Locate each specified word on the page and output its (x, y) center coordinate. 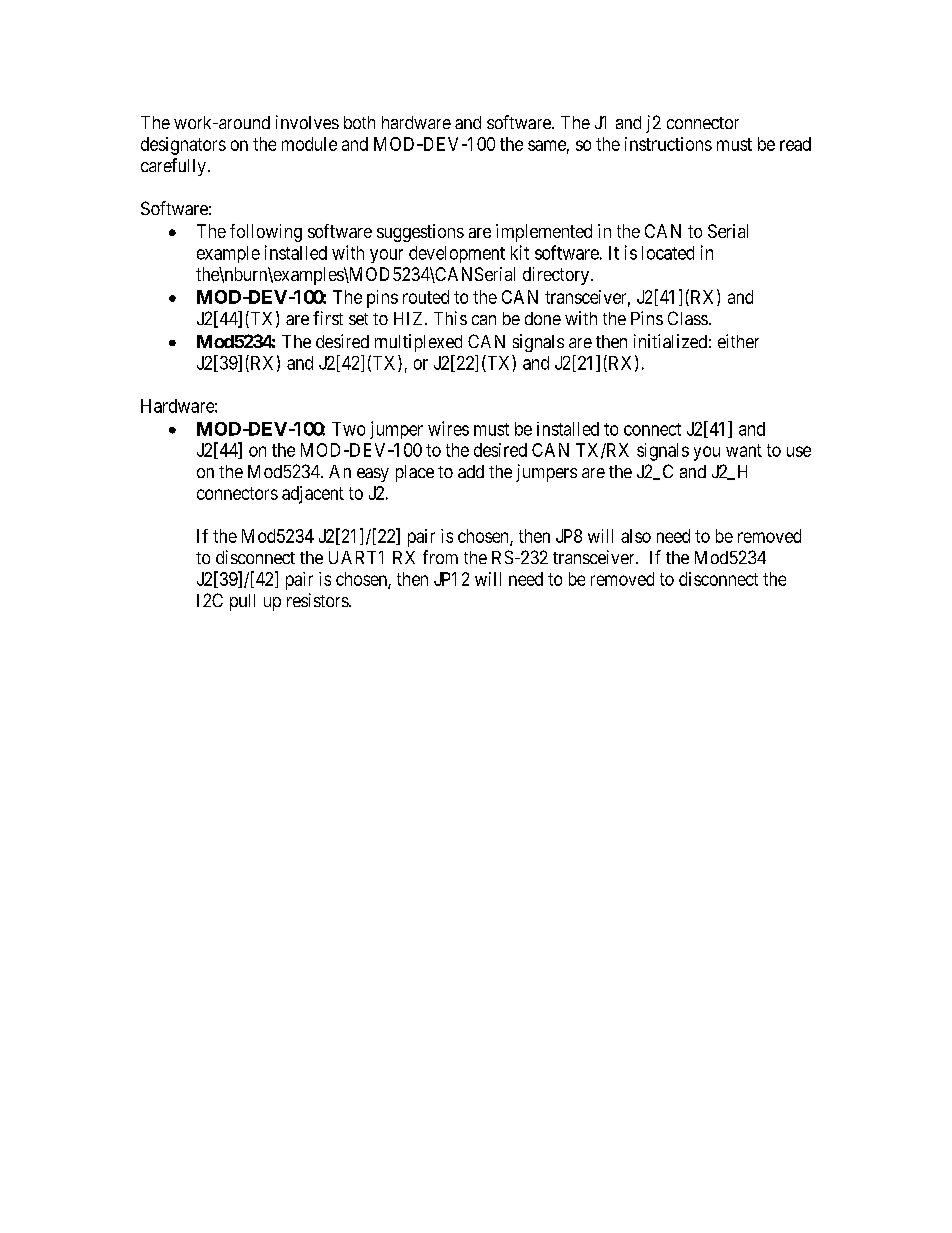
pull (242, 602)
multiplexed (418, 343)
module (309, 144)
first (328, 318)
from (440, 557)
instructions (668, 144)
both (359, 122)
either (738, 341)
